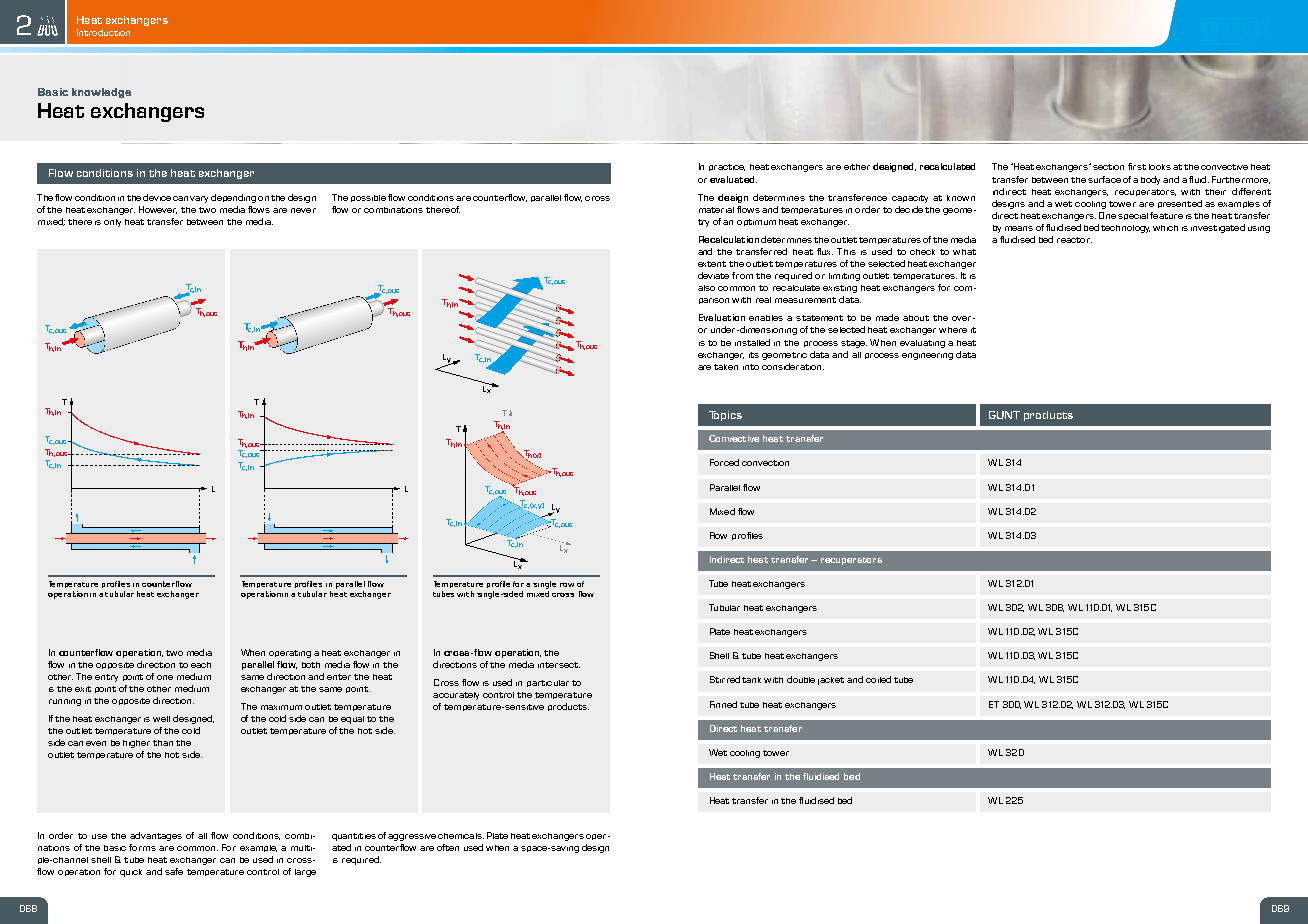 The width and height of the image is (1308, 924). Describe the element at coordinates (1108, 167) in the image. I see `section` at that location.
